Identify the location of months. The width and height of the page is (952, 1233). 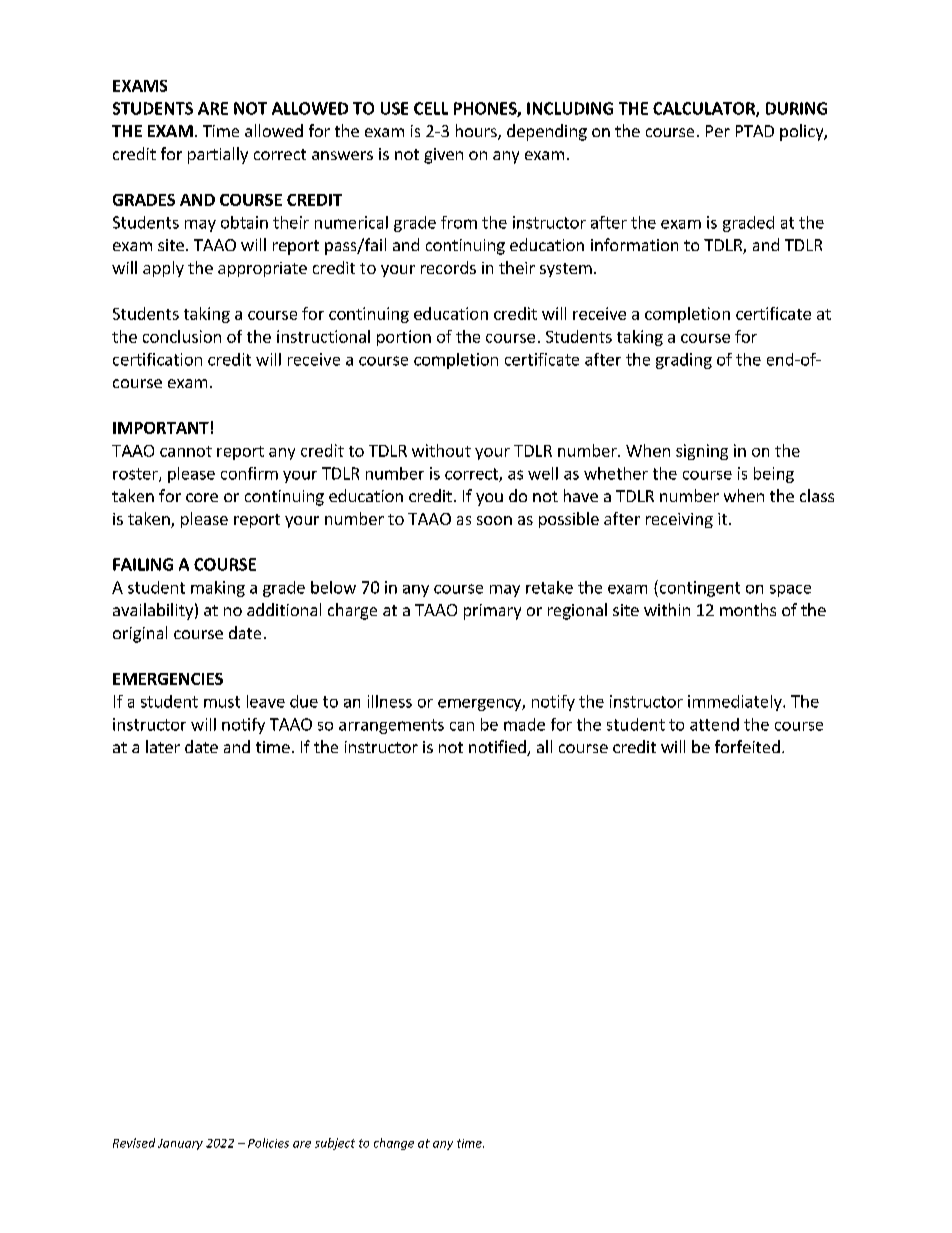
(748, 609).
